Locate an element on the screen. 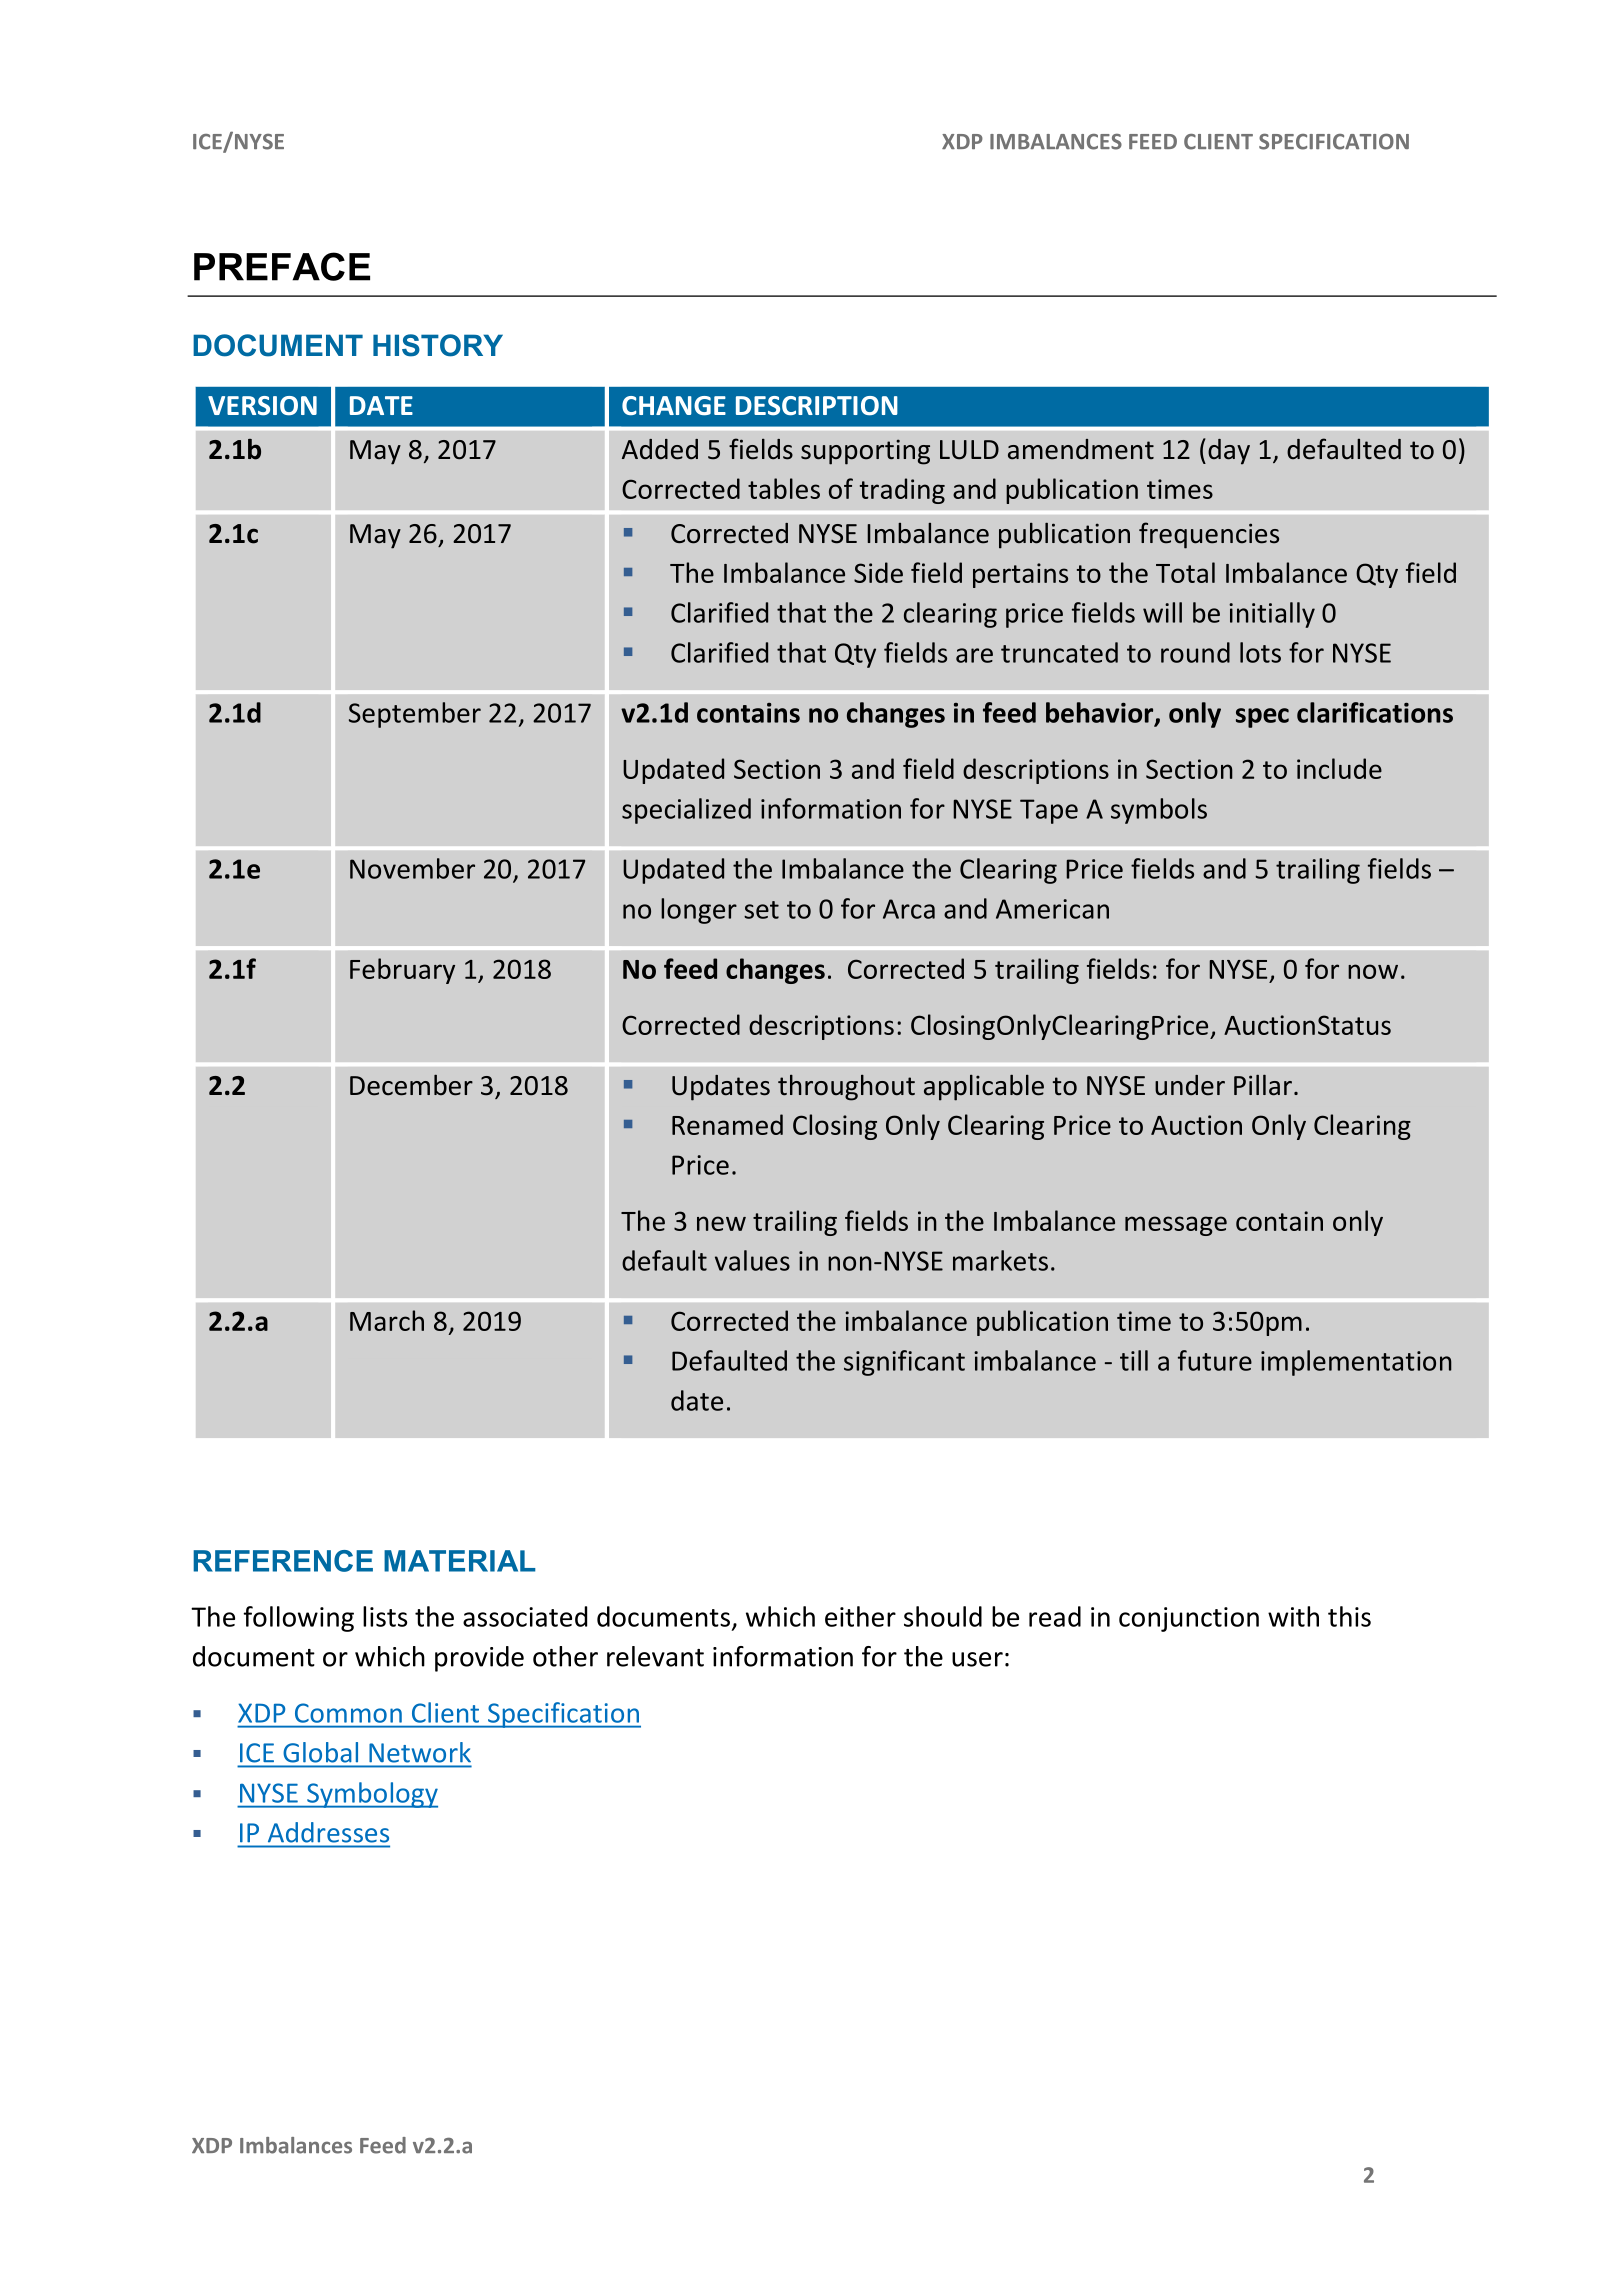 The height and width of the screenshot is (2273, 1607). Pillar is located at coordinates (1263, 1085).
